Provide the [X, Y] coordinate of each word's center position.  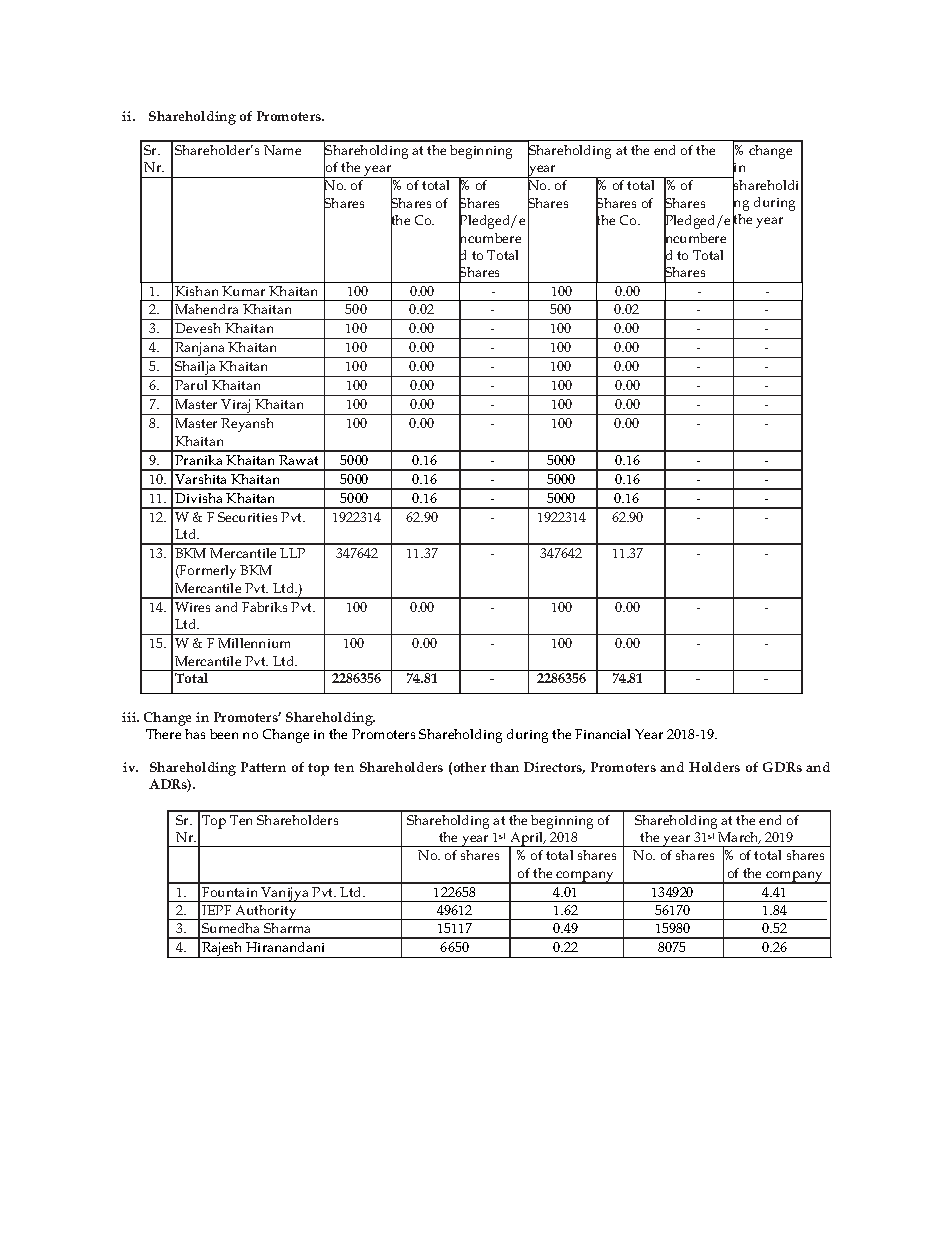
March [739, 838]
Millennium [254, 643]
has [195, 734]
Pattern [263, 767]
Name [282, 150]
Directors [554, 768]
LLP [292, 553]
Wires [192, 607]
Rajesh [222, 950]
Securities [247, 517]
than [504, 767]
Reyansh [247, 425]
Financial [602, 734]
